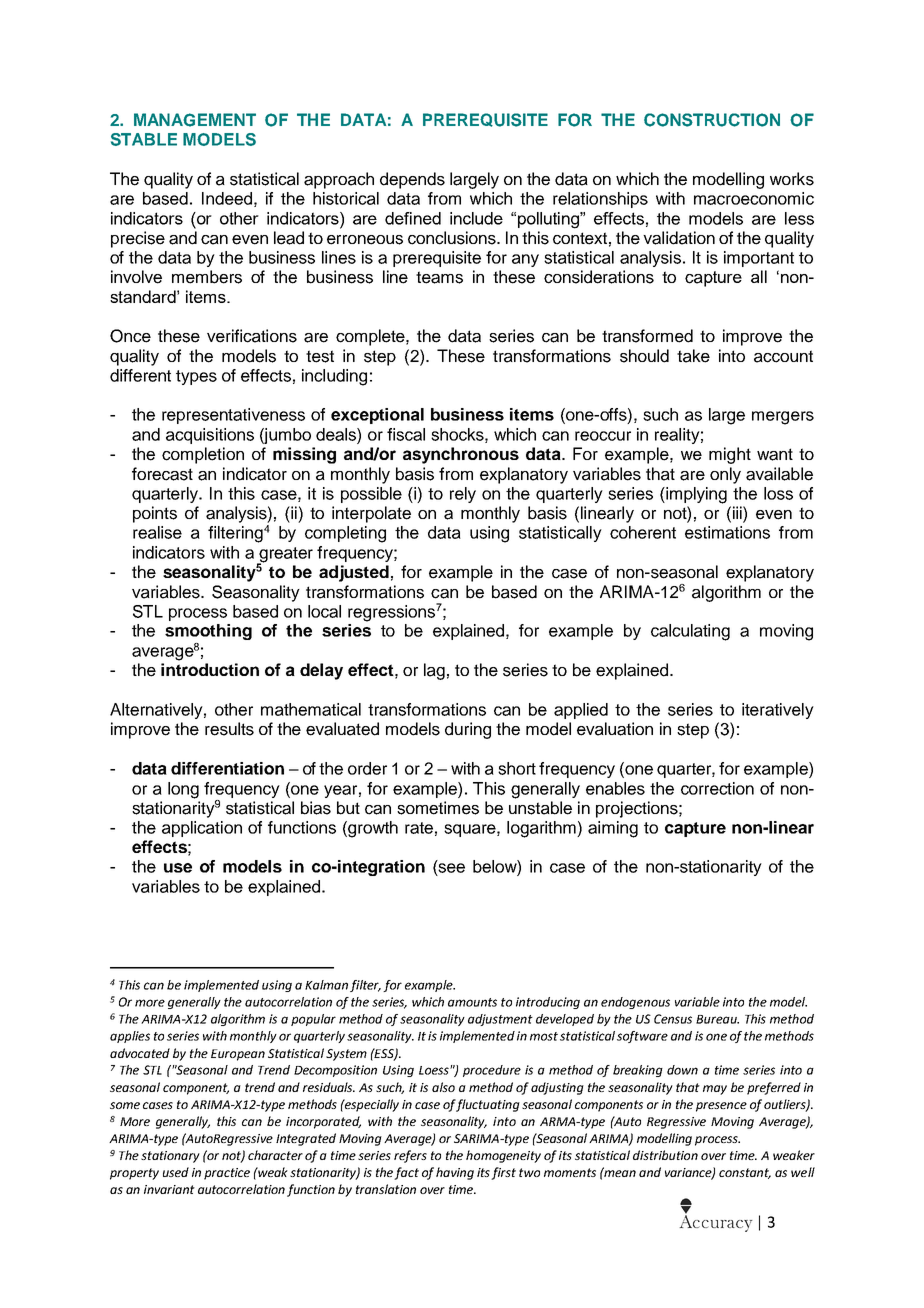  I want to click on depends, so click(412, 180).
